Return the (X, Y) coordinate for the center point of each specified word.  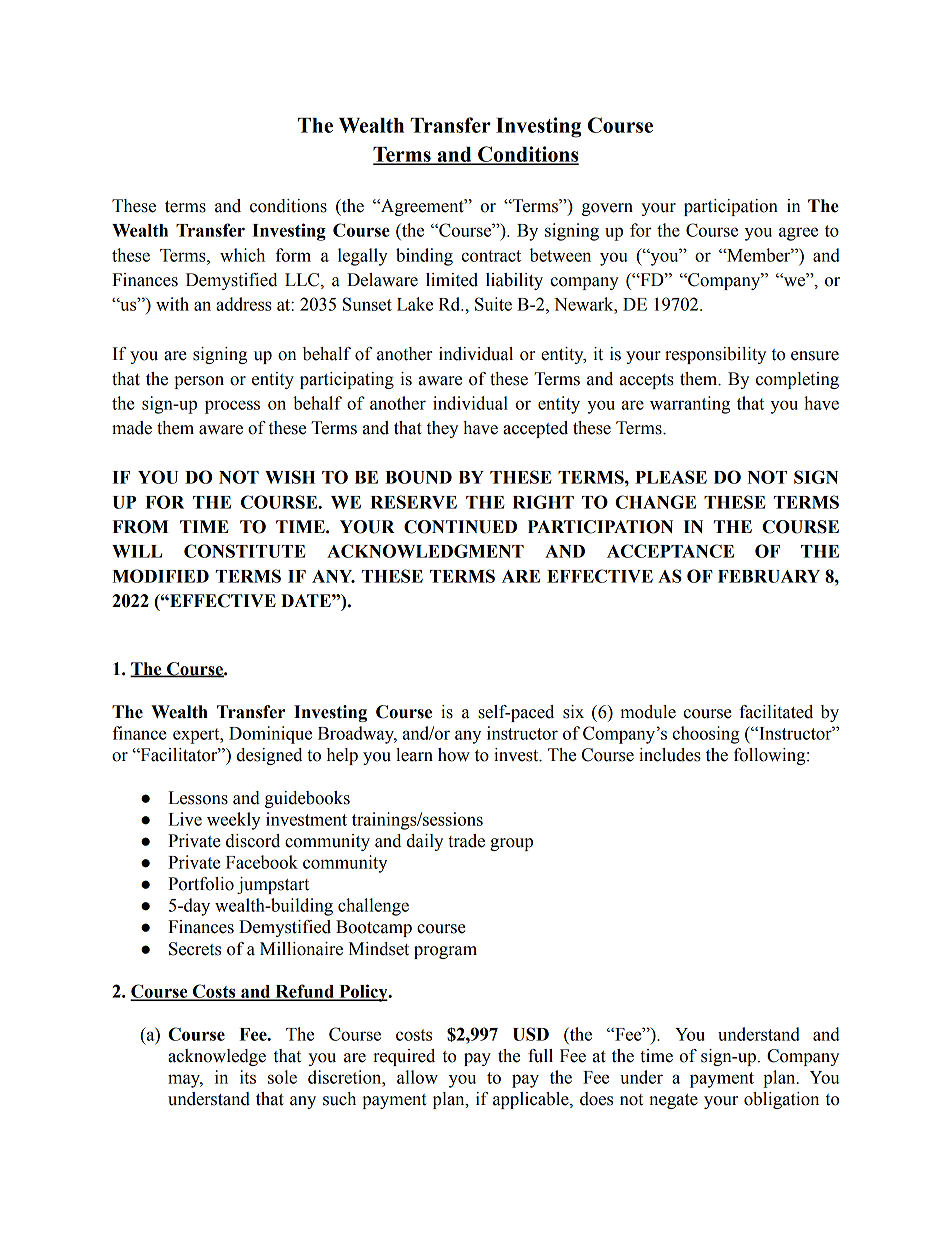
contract (491, 256)
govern (607, 209)
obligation (781, 1100)
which (242, 255)
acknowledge (217, 1057)
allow (417, 1077)
